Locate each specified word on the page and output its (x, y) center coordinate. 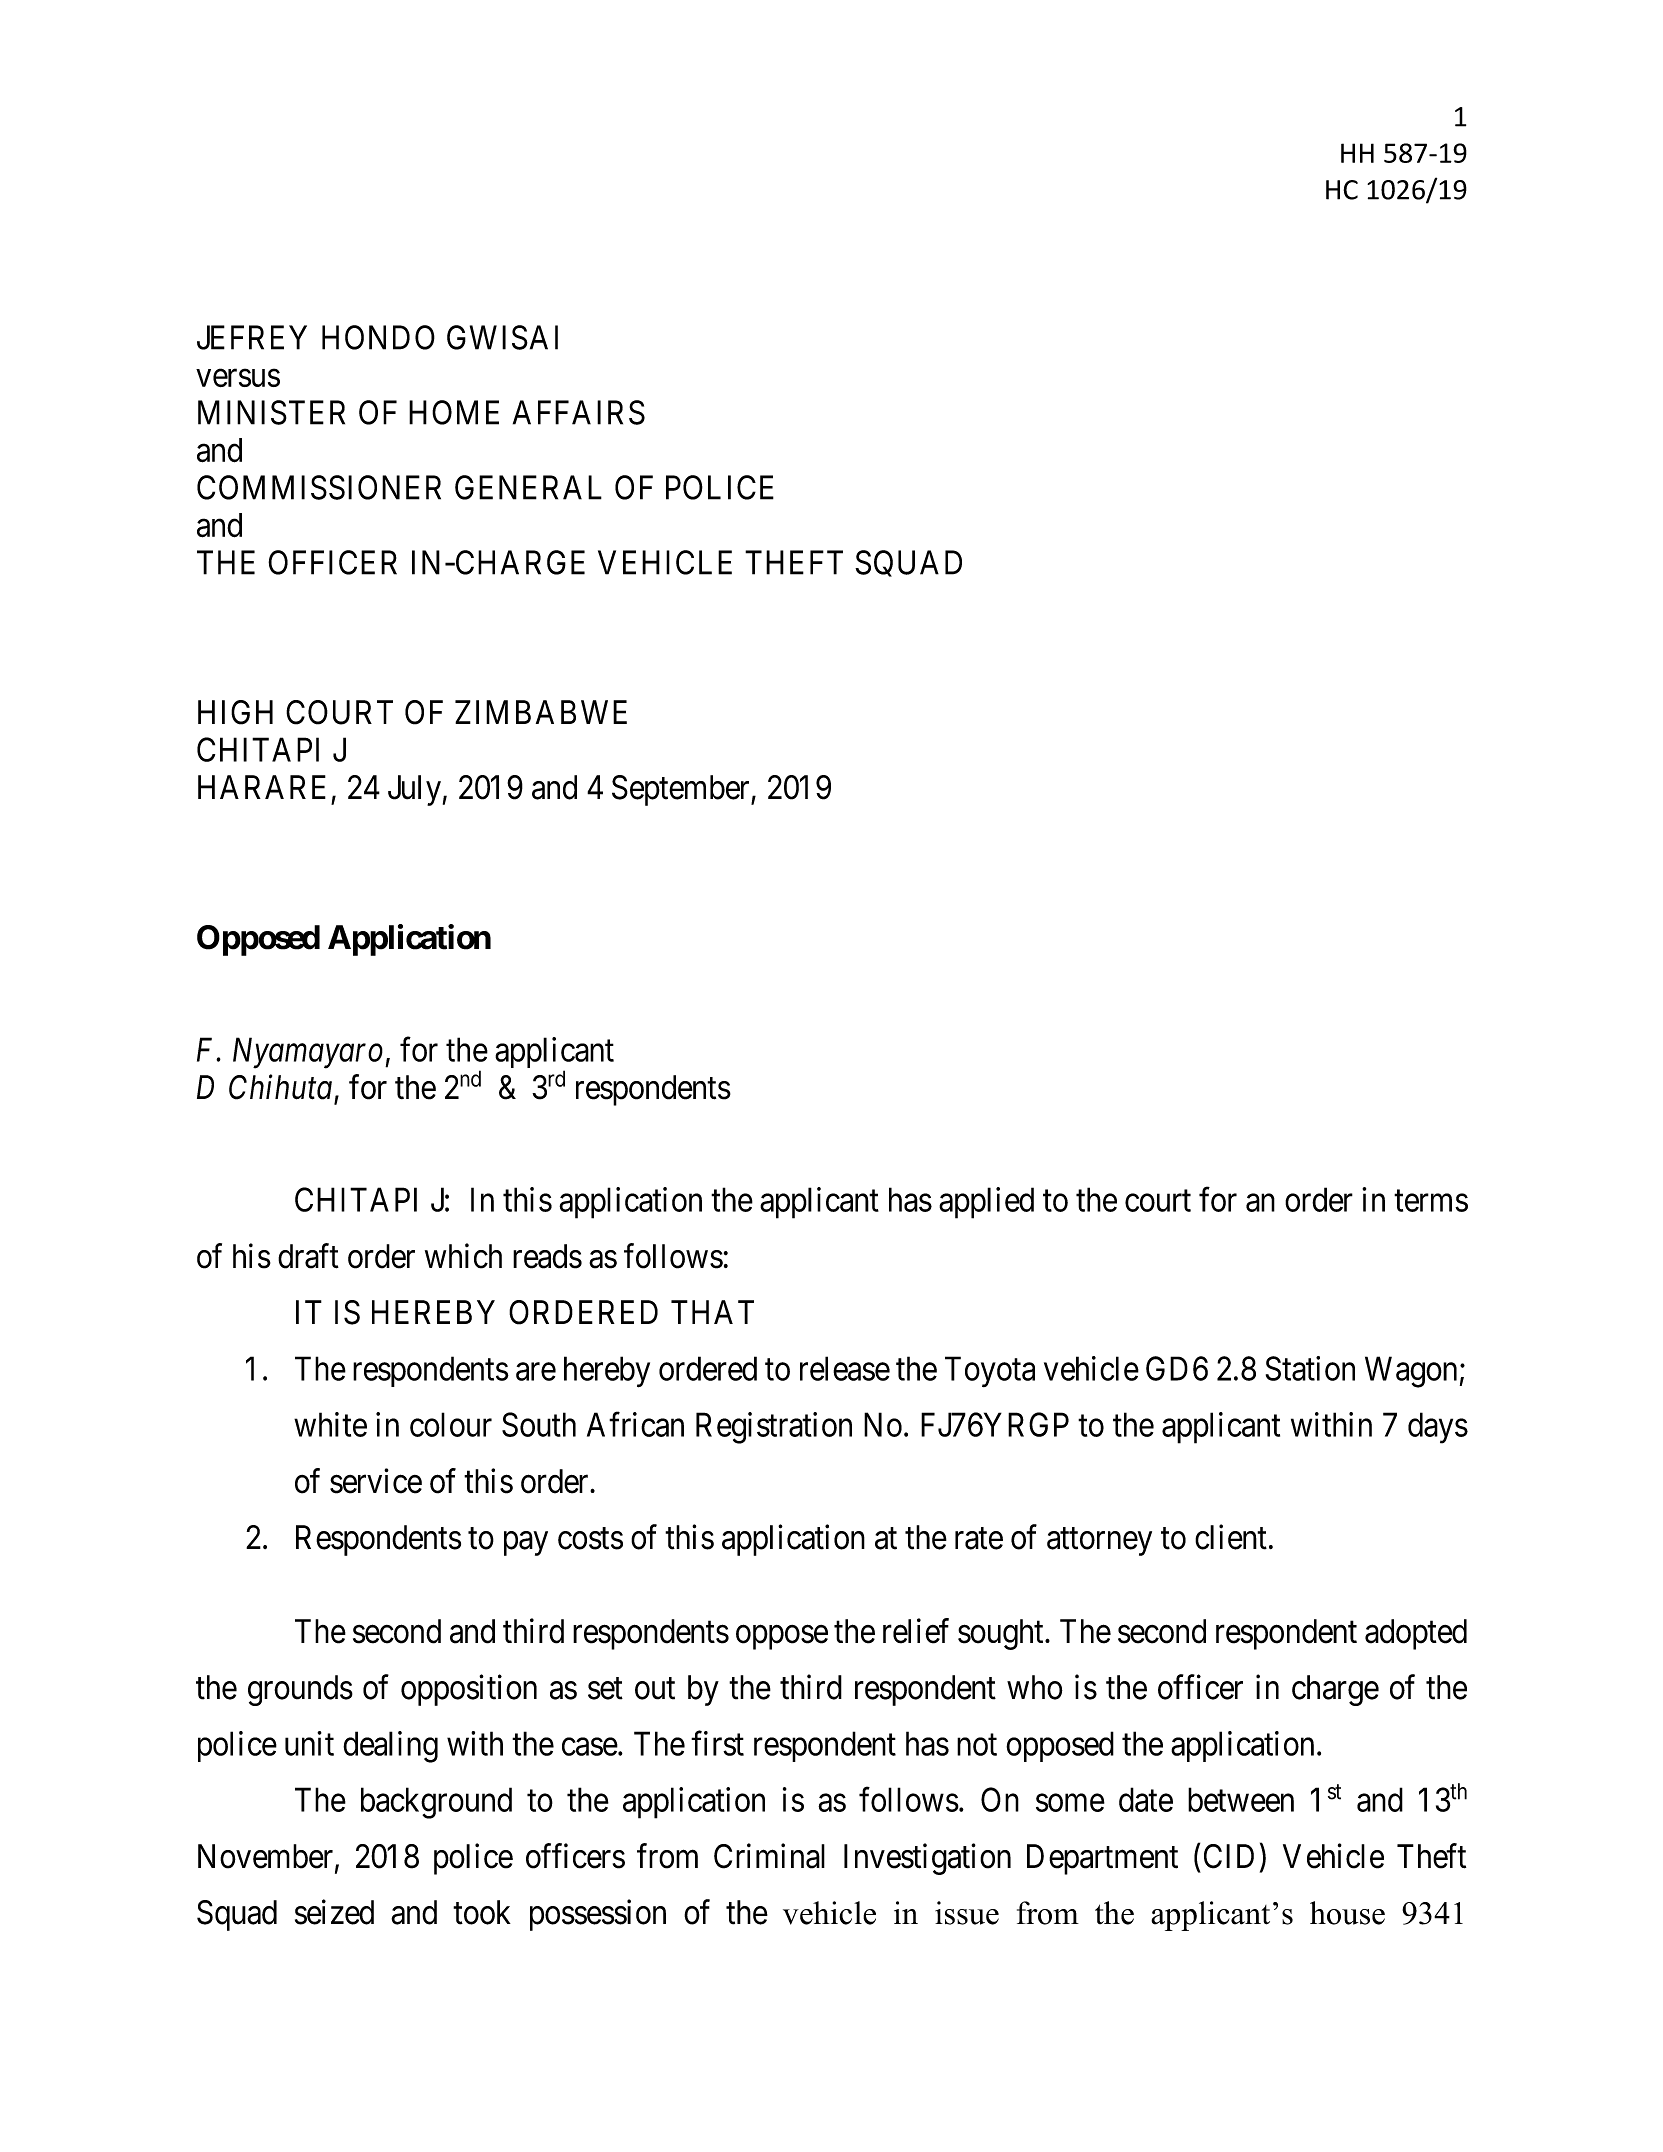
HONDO (378, 337)
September (682, 790)
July (414, 790)
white (330, 1424)
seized (334, 1912)
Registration (774, 1428)
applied (986, 1203)
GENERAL (528, 487)
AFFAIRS (579, 412)
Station (1310, 1368)
